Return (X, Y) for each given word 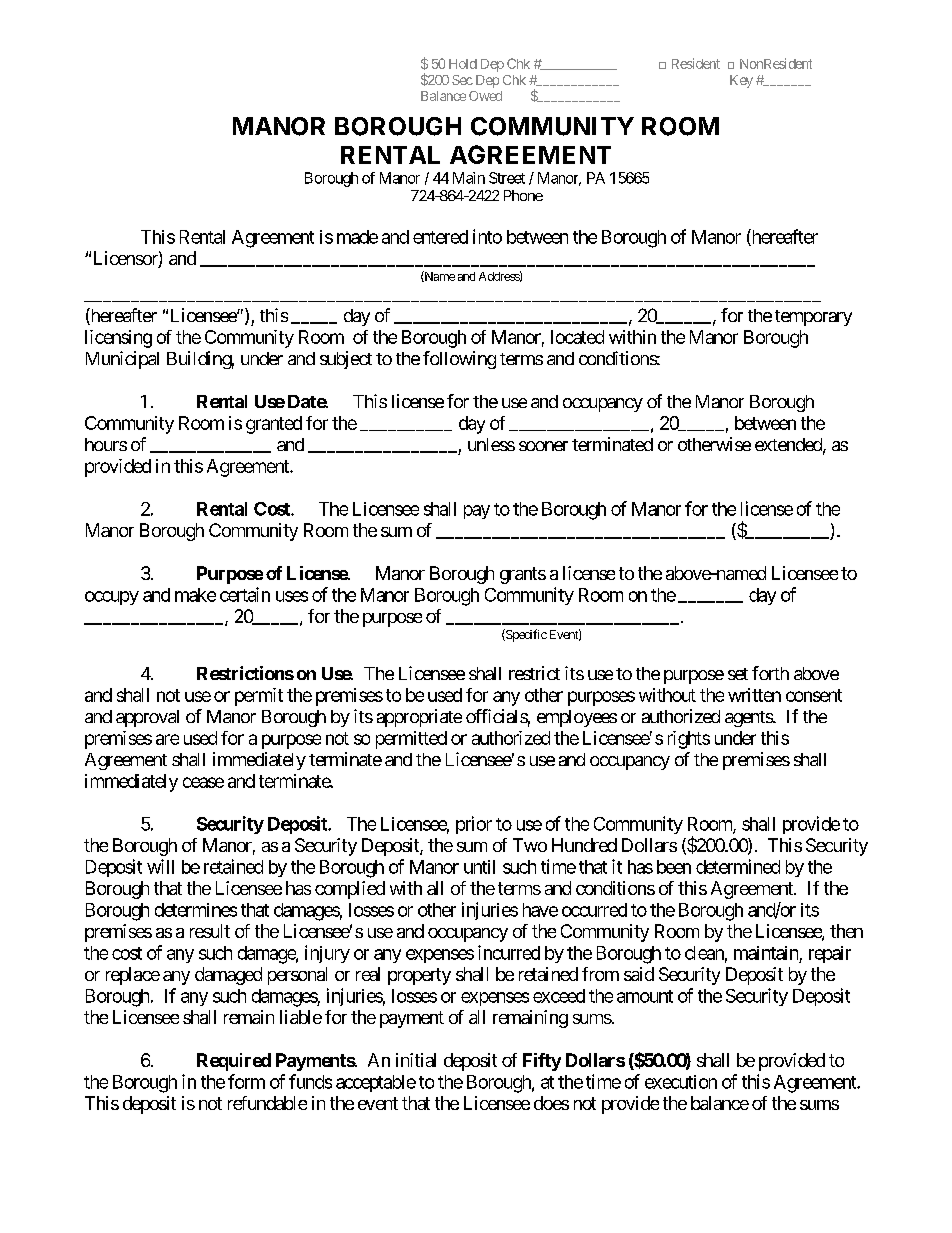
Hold (463, 64)
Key (741, 81)
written (754, 695)
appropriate (419, 718)
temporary (813, 318)
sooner (543, 446)
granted (274, 425)
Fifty (542, 1062)
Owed (485, 96)
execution (681, 1082)
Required (234, 1062)
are (167, 739)
